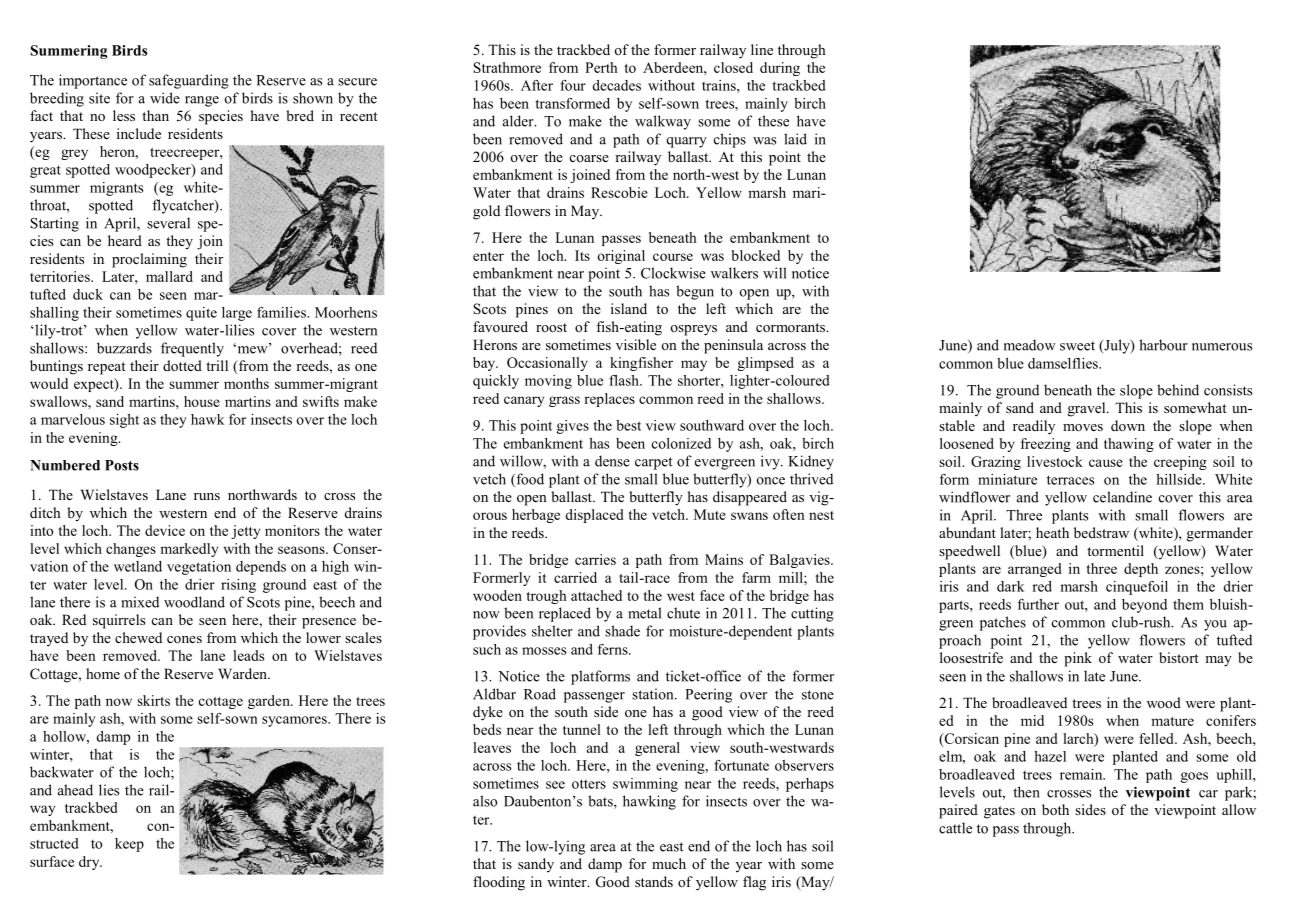 Image resolution: width=1308 pixels, height=924 pixels. Describe the element at coordinates (1055, 809) in the screenshot. I see `both` at that location.
